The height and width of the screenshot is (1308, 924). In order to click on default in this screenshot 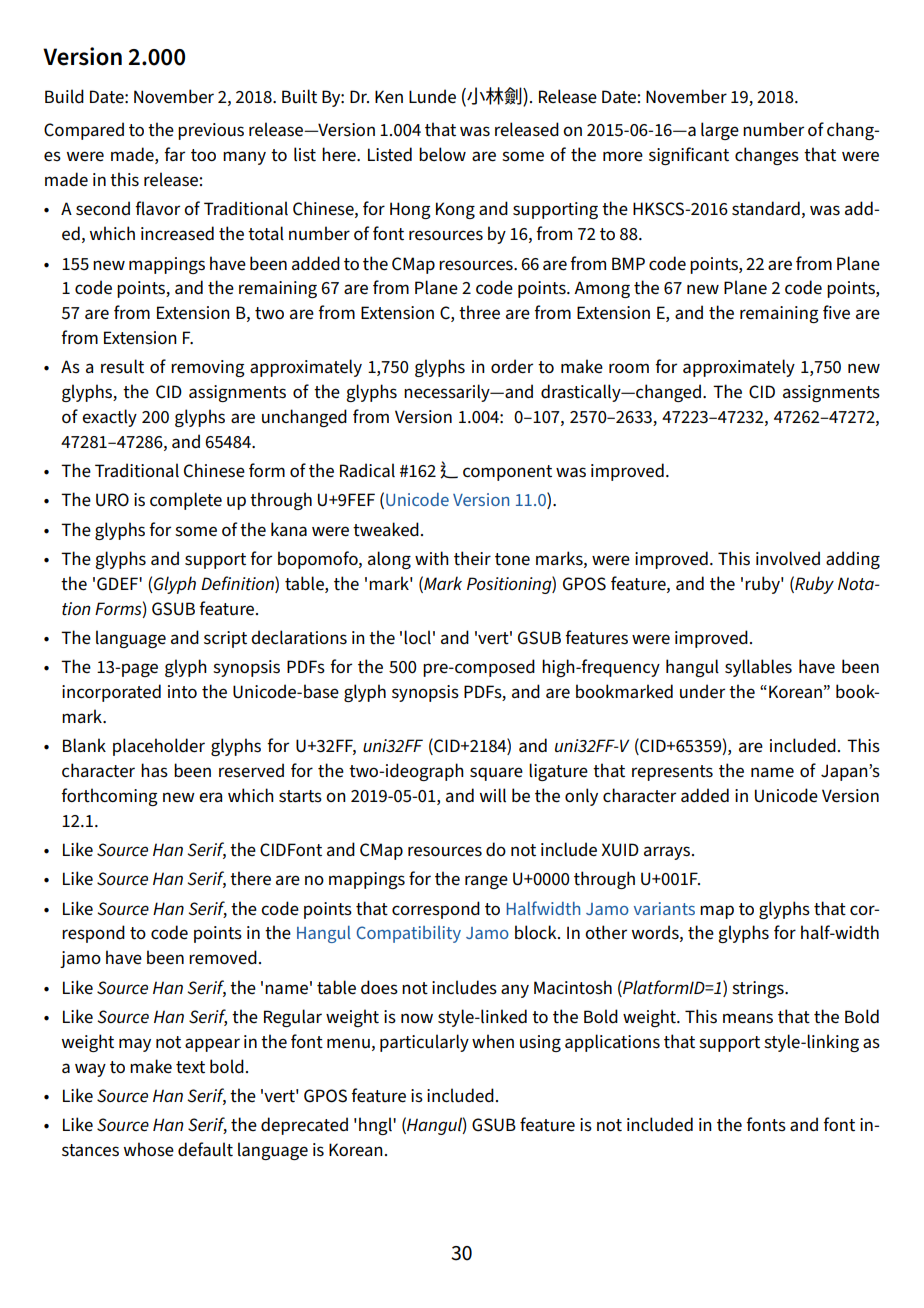, I will do `click(205, 1149)`.
